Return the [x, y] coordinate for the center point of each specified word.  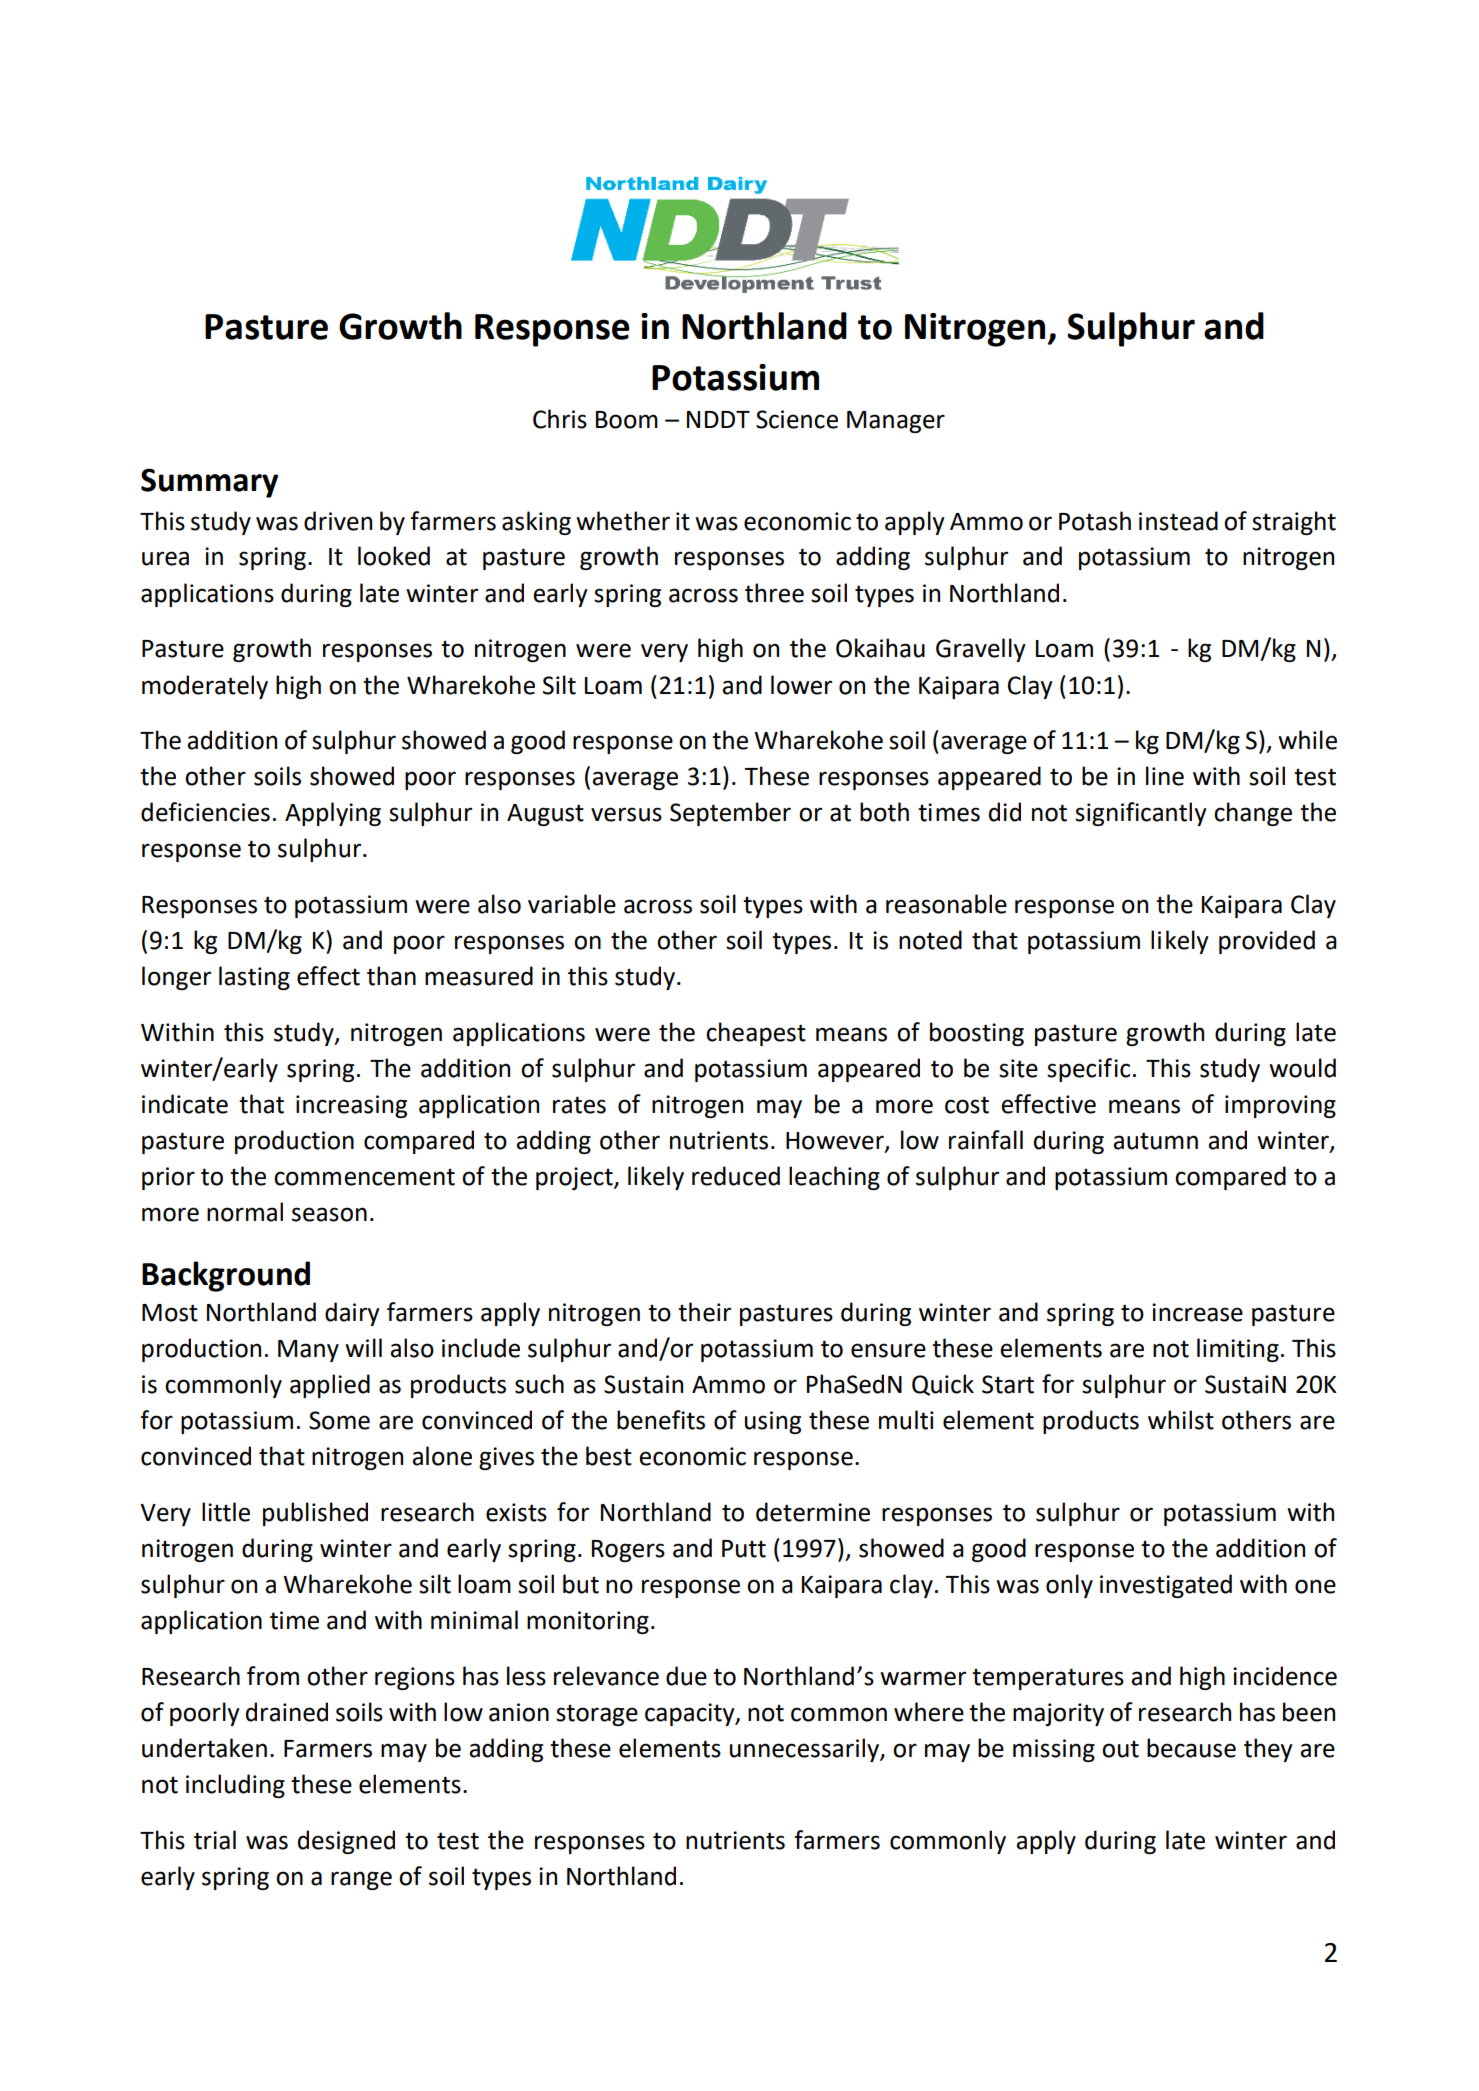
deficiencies [205, 812]
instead [1178, 521]
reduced [736, 1176]
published [315, 1514]
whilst [1181, 1420]
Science [797, 419]
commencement [364, 1177]
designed [346, 1842]
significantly [1141, 814]
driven [338, 521]
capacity [691, 1714]
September [730, 814]
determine [813, 1512]
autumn [1155, 1141]
